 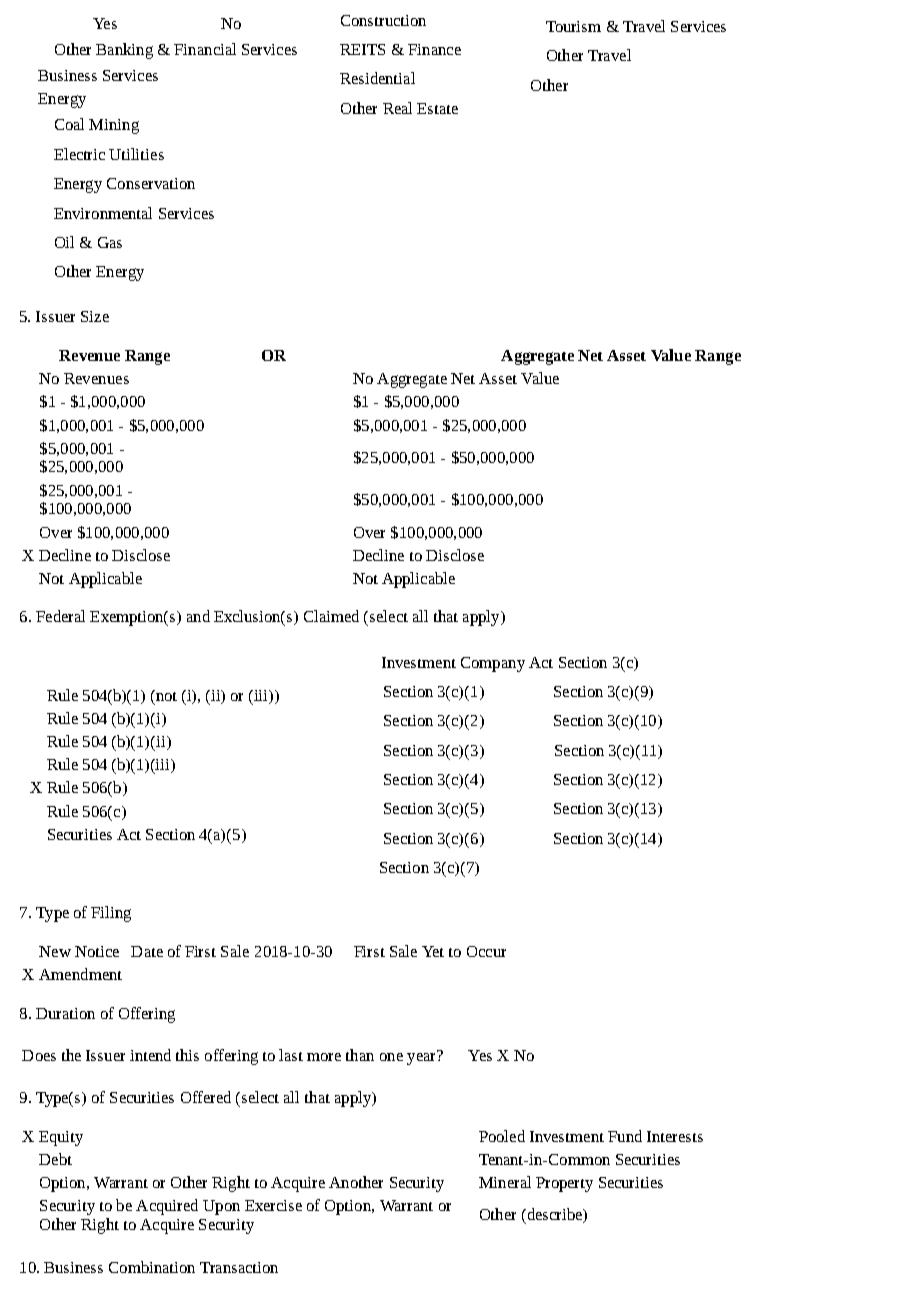 What do you see at coordinates (554, 1215) in the screenshot?
I see `describe` at bounding box center [554, 1215].
